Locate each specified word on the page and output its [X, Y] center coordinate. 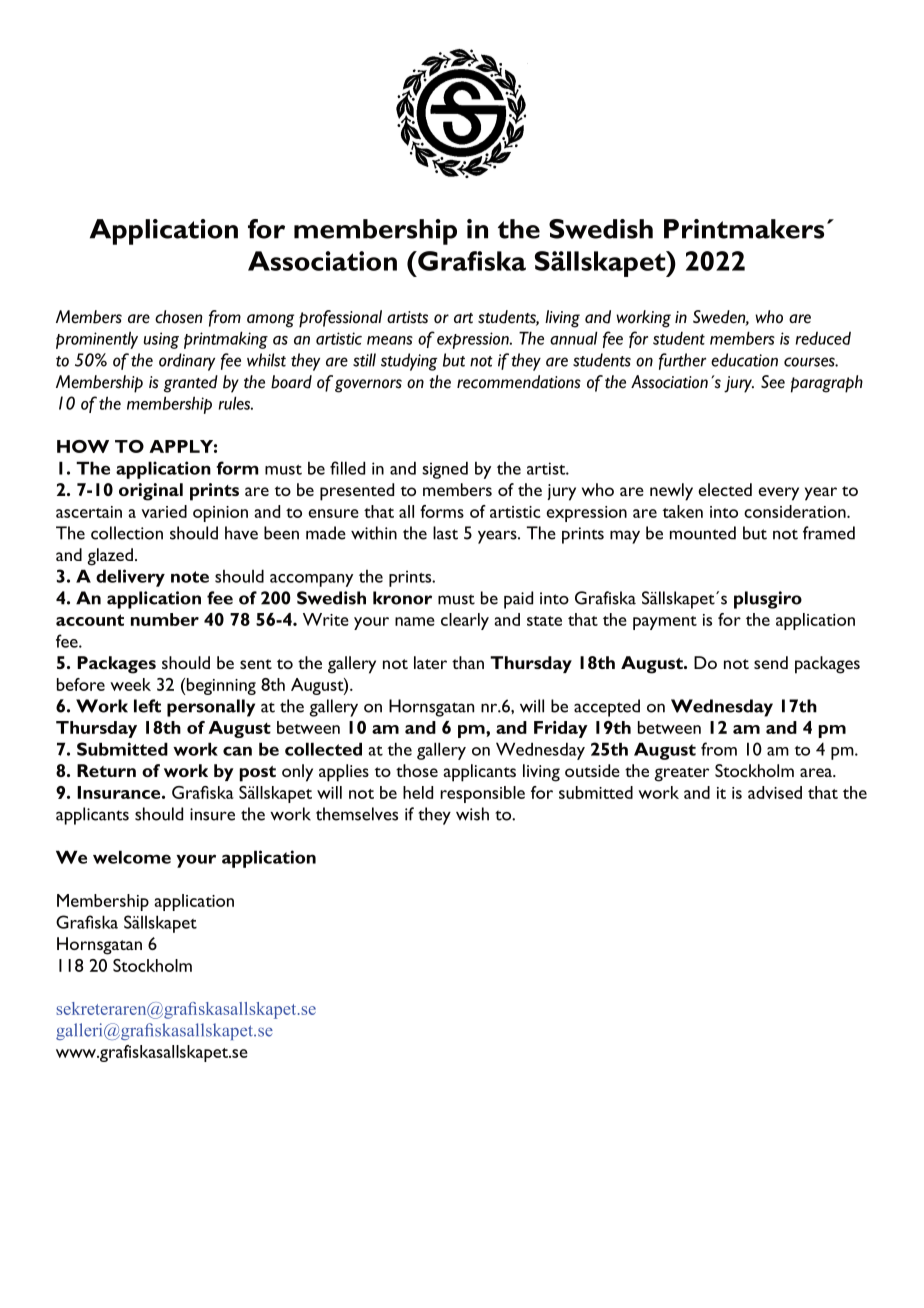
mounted [703, 533]
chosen [178, 317]
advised [775, 792]
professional [340, 319]
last [445, 533]
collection [127, 533]
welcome [132, 857]
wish [472, 814]
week [130, 684]
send [771, 662]
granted [191, 384]
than [468, 662]
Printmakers [744, 229]
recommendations [519, 382]
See [773, 382]
